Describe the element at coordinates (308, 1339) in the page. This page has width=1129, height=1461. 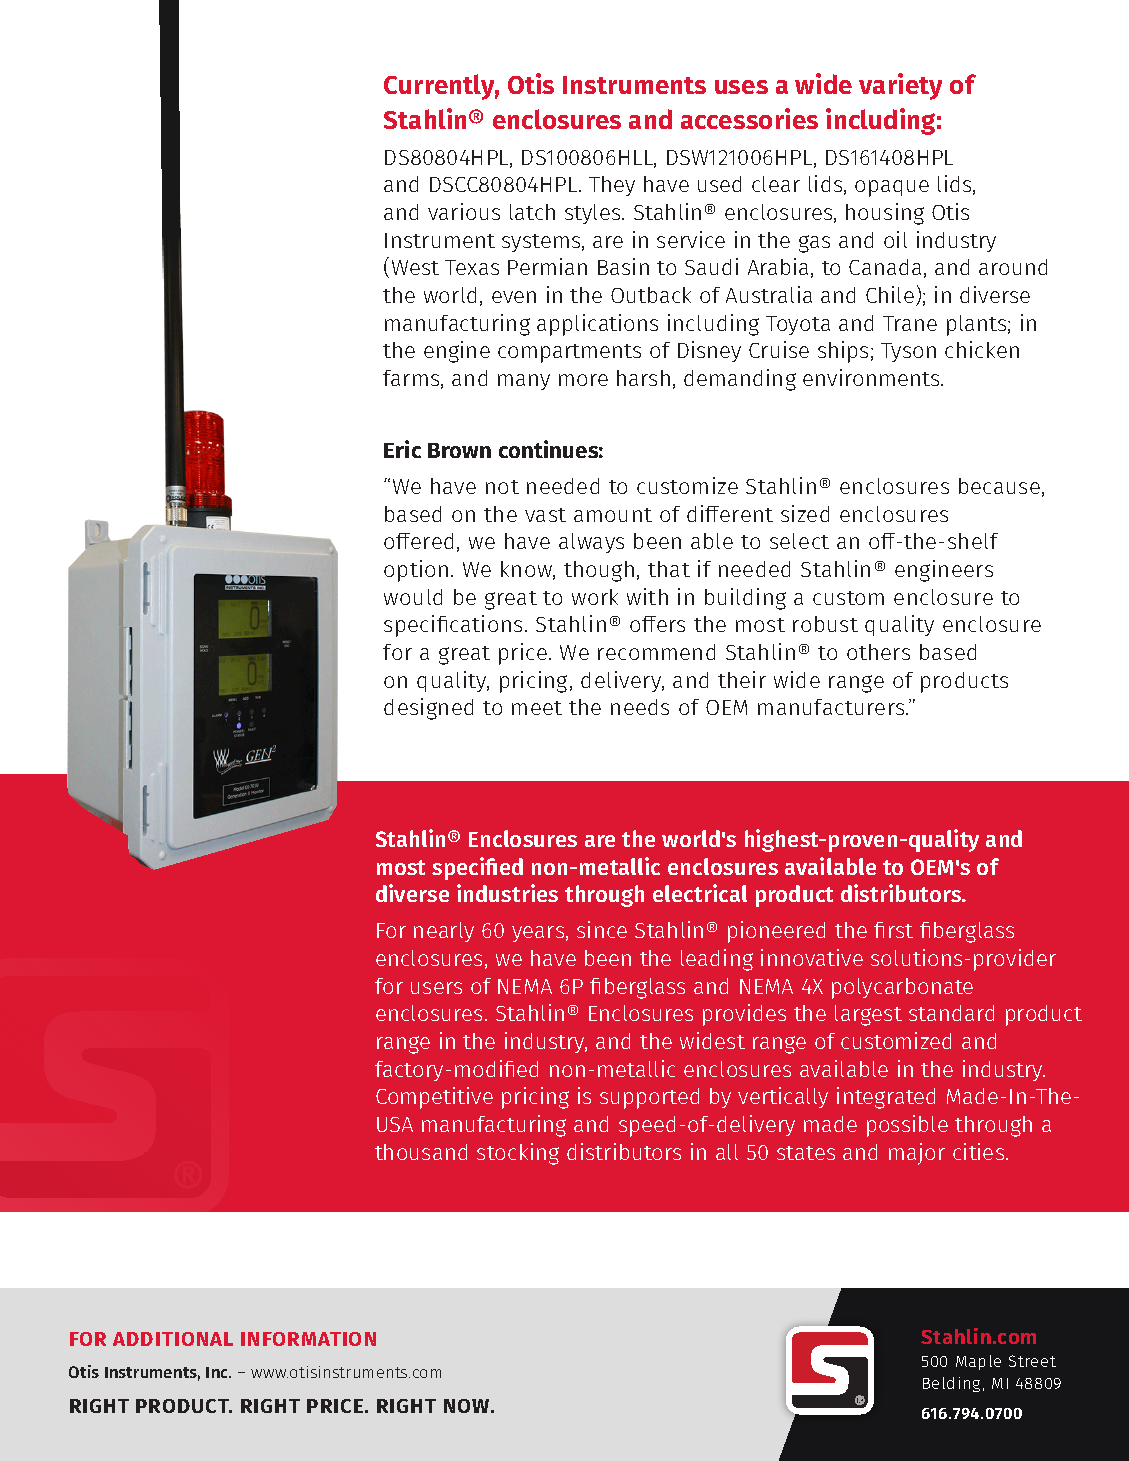
I see `INFORMATION` at that location.
